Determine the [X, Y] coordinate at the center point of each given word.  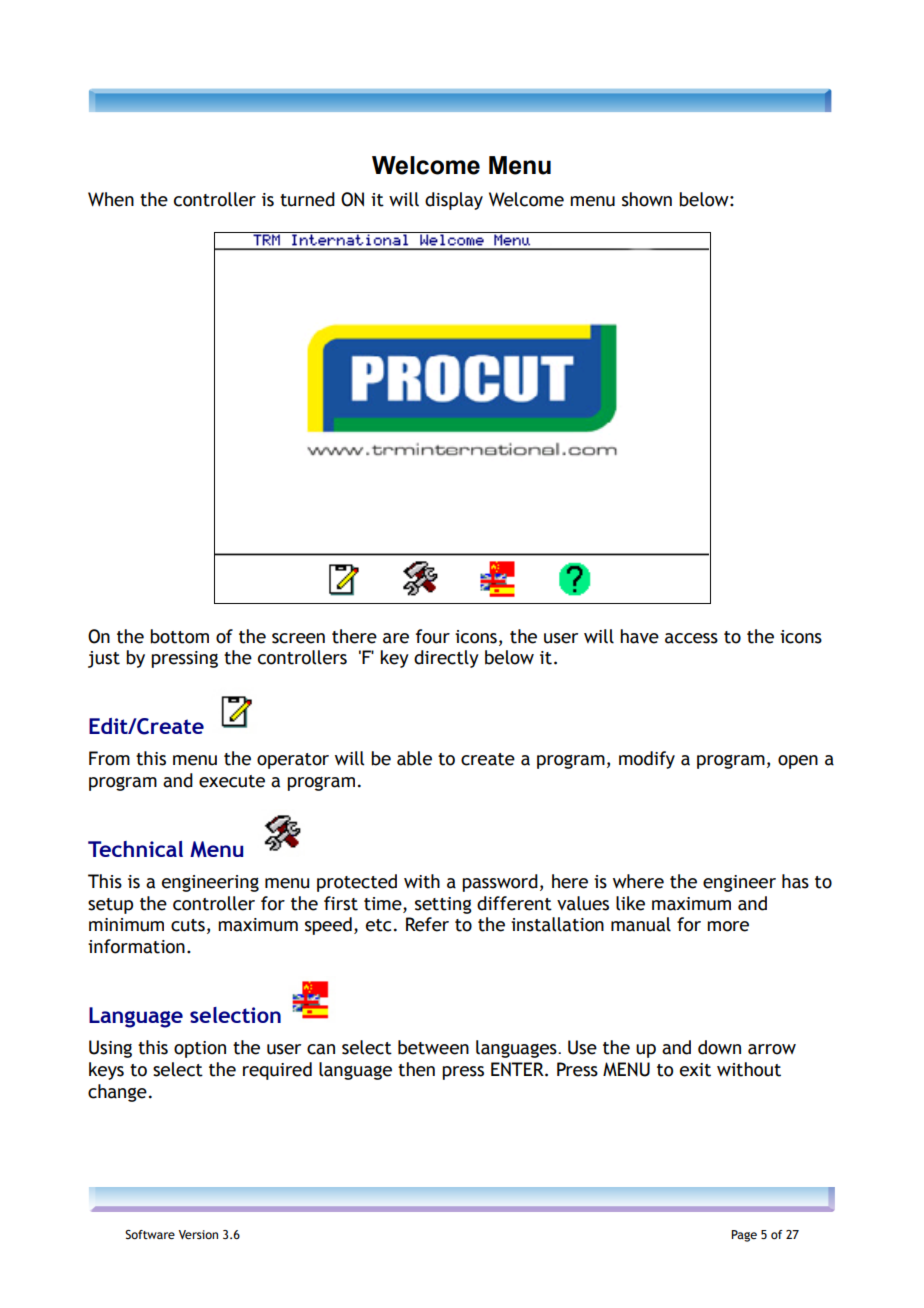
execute [232, 781]
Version [198, 1234]
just [104, 659]
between [433, 1047]
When [111, 199]
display [454, 201]
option [200, 1049]
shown [647, 199]
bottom [179, 636]
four [433, 636]
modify [647, 760]
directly [446, 659]
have [639, 636]
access [691, 638]
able [414, 758]
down [719, 1047]
